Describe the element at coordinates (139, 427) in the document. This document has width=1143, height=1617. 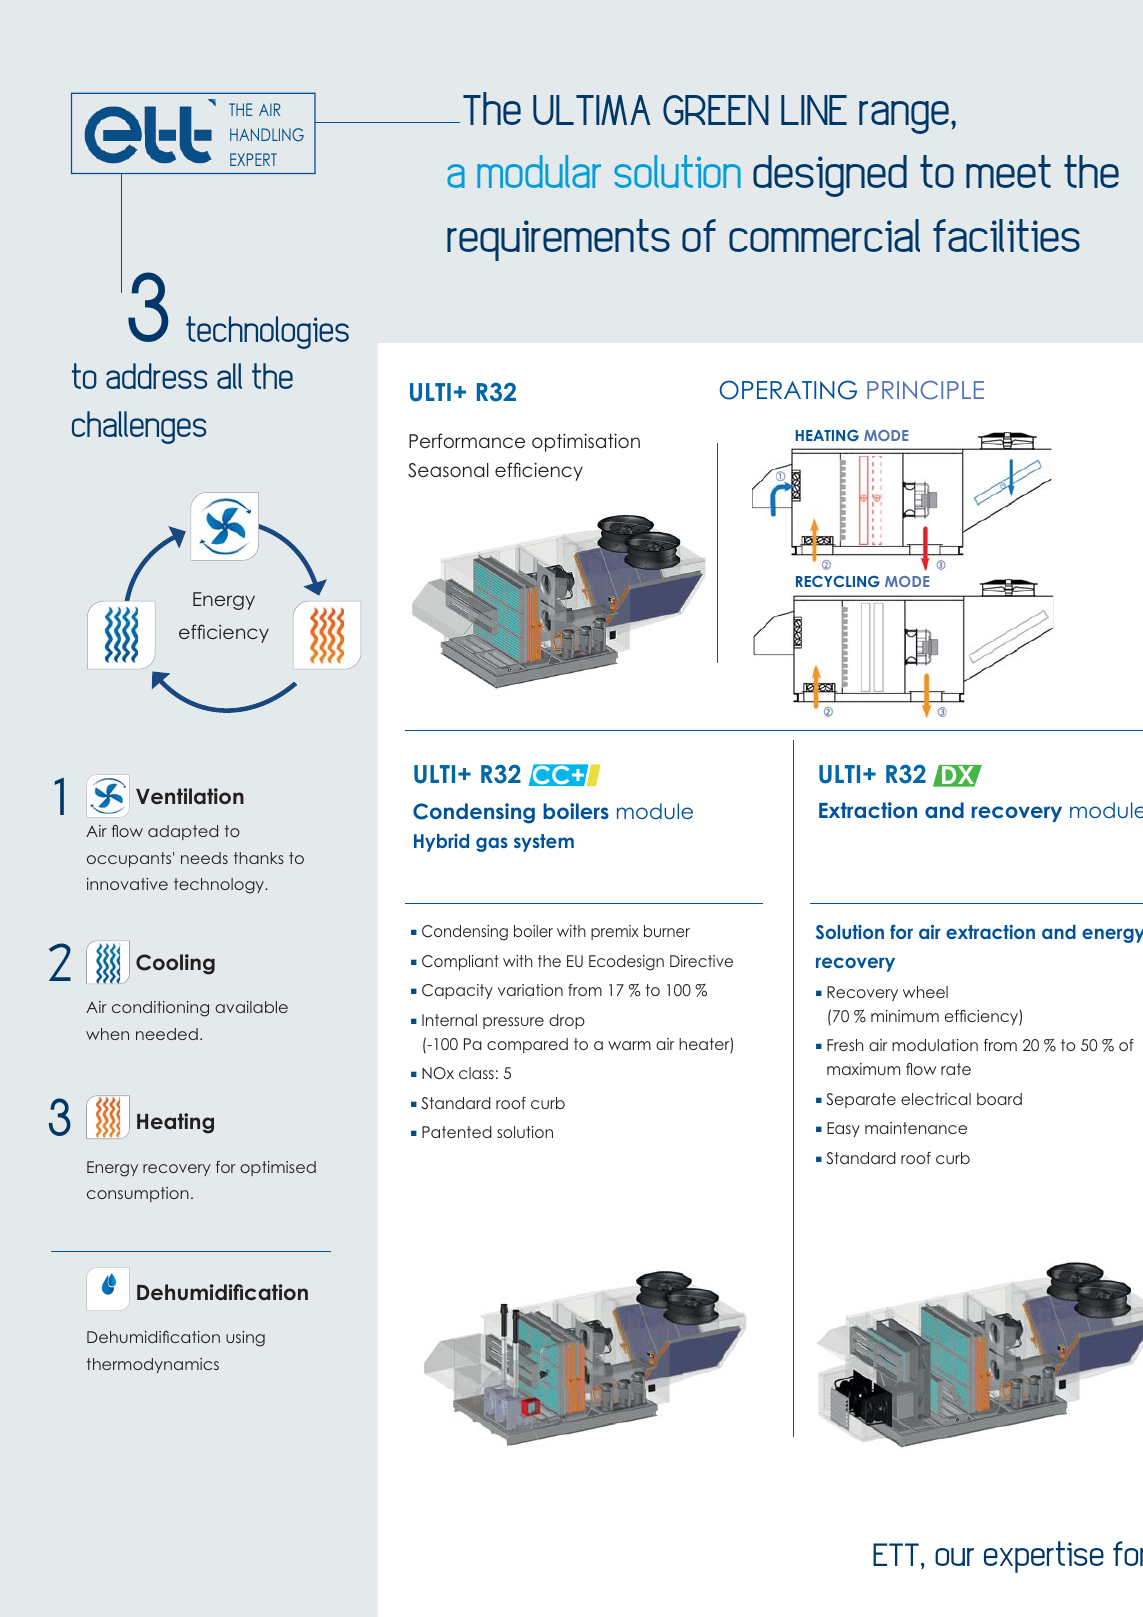
I see `challenges` at that location.
